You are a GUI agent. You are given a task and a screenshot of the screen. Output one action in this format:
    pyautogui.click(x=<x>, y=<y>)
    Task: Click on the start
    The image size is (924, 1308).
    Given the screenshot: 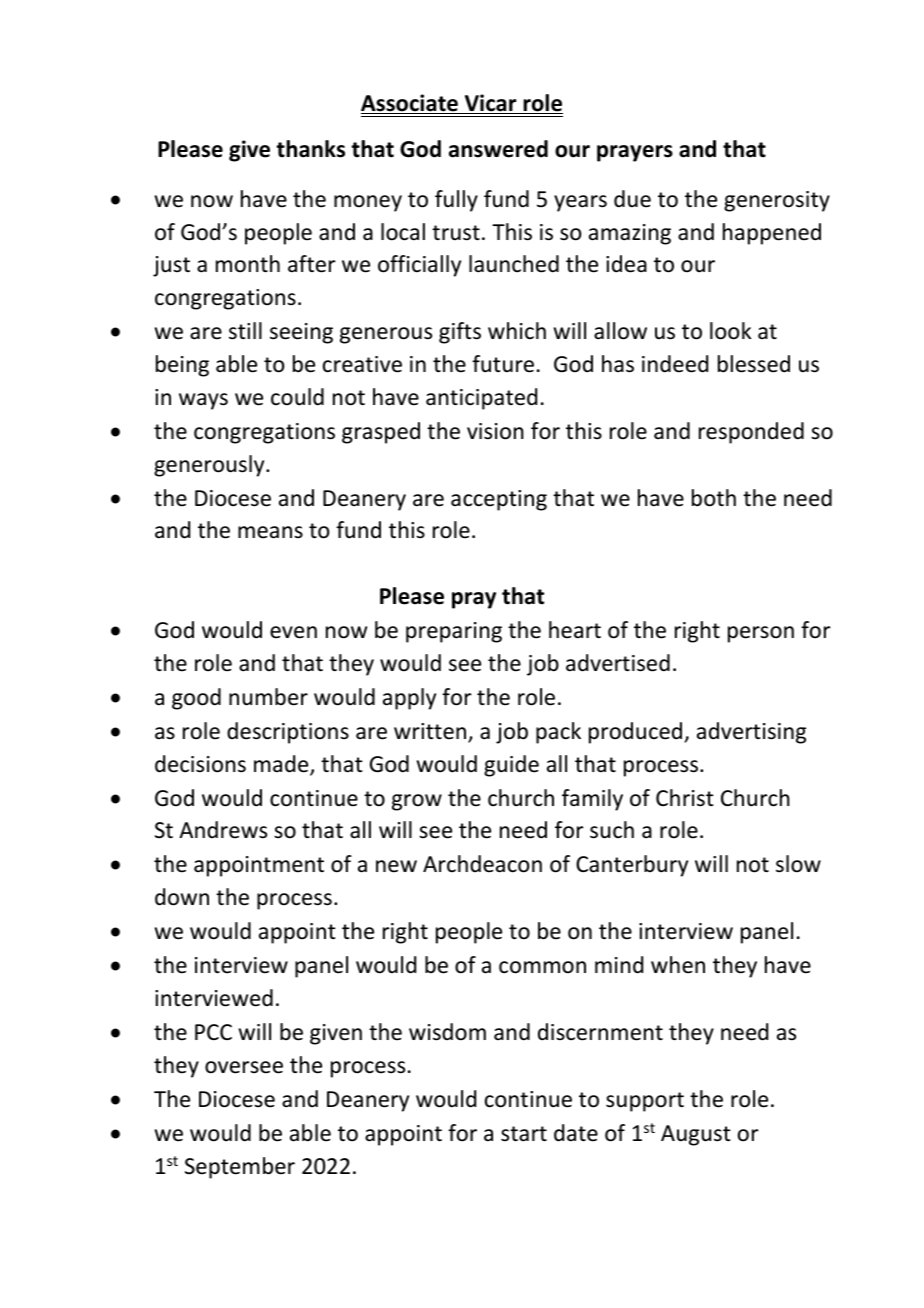 What is the action you would take?
    pyautogui.click(x=524, y=1134)
